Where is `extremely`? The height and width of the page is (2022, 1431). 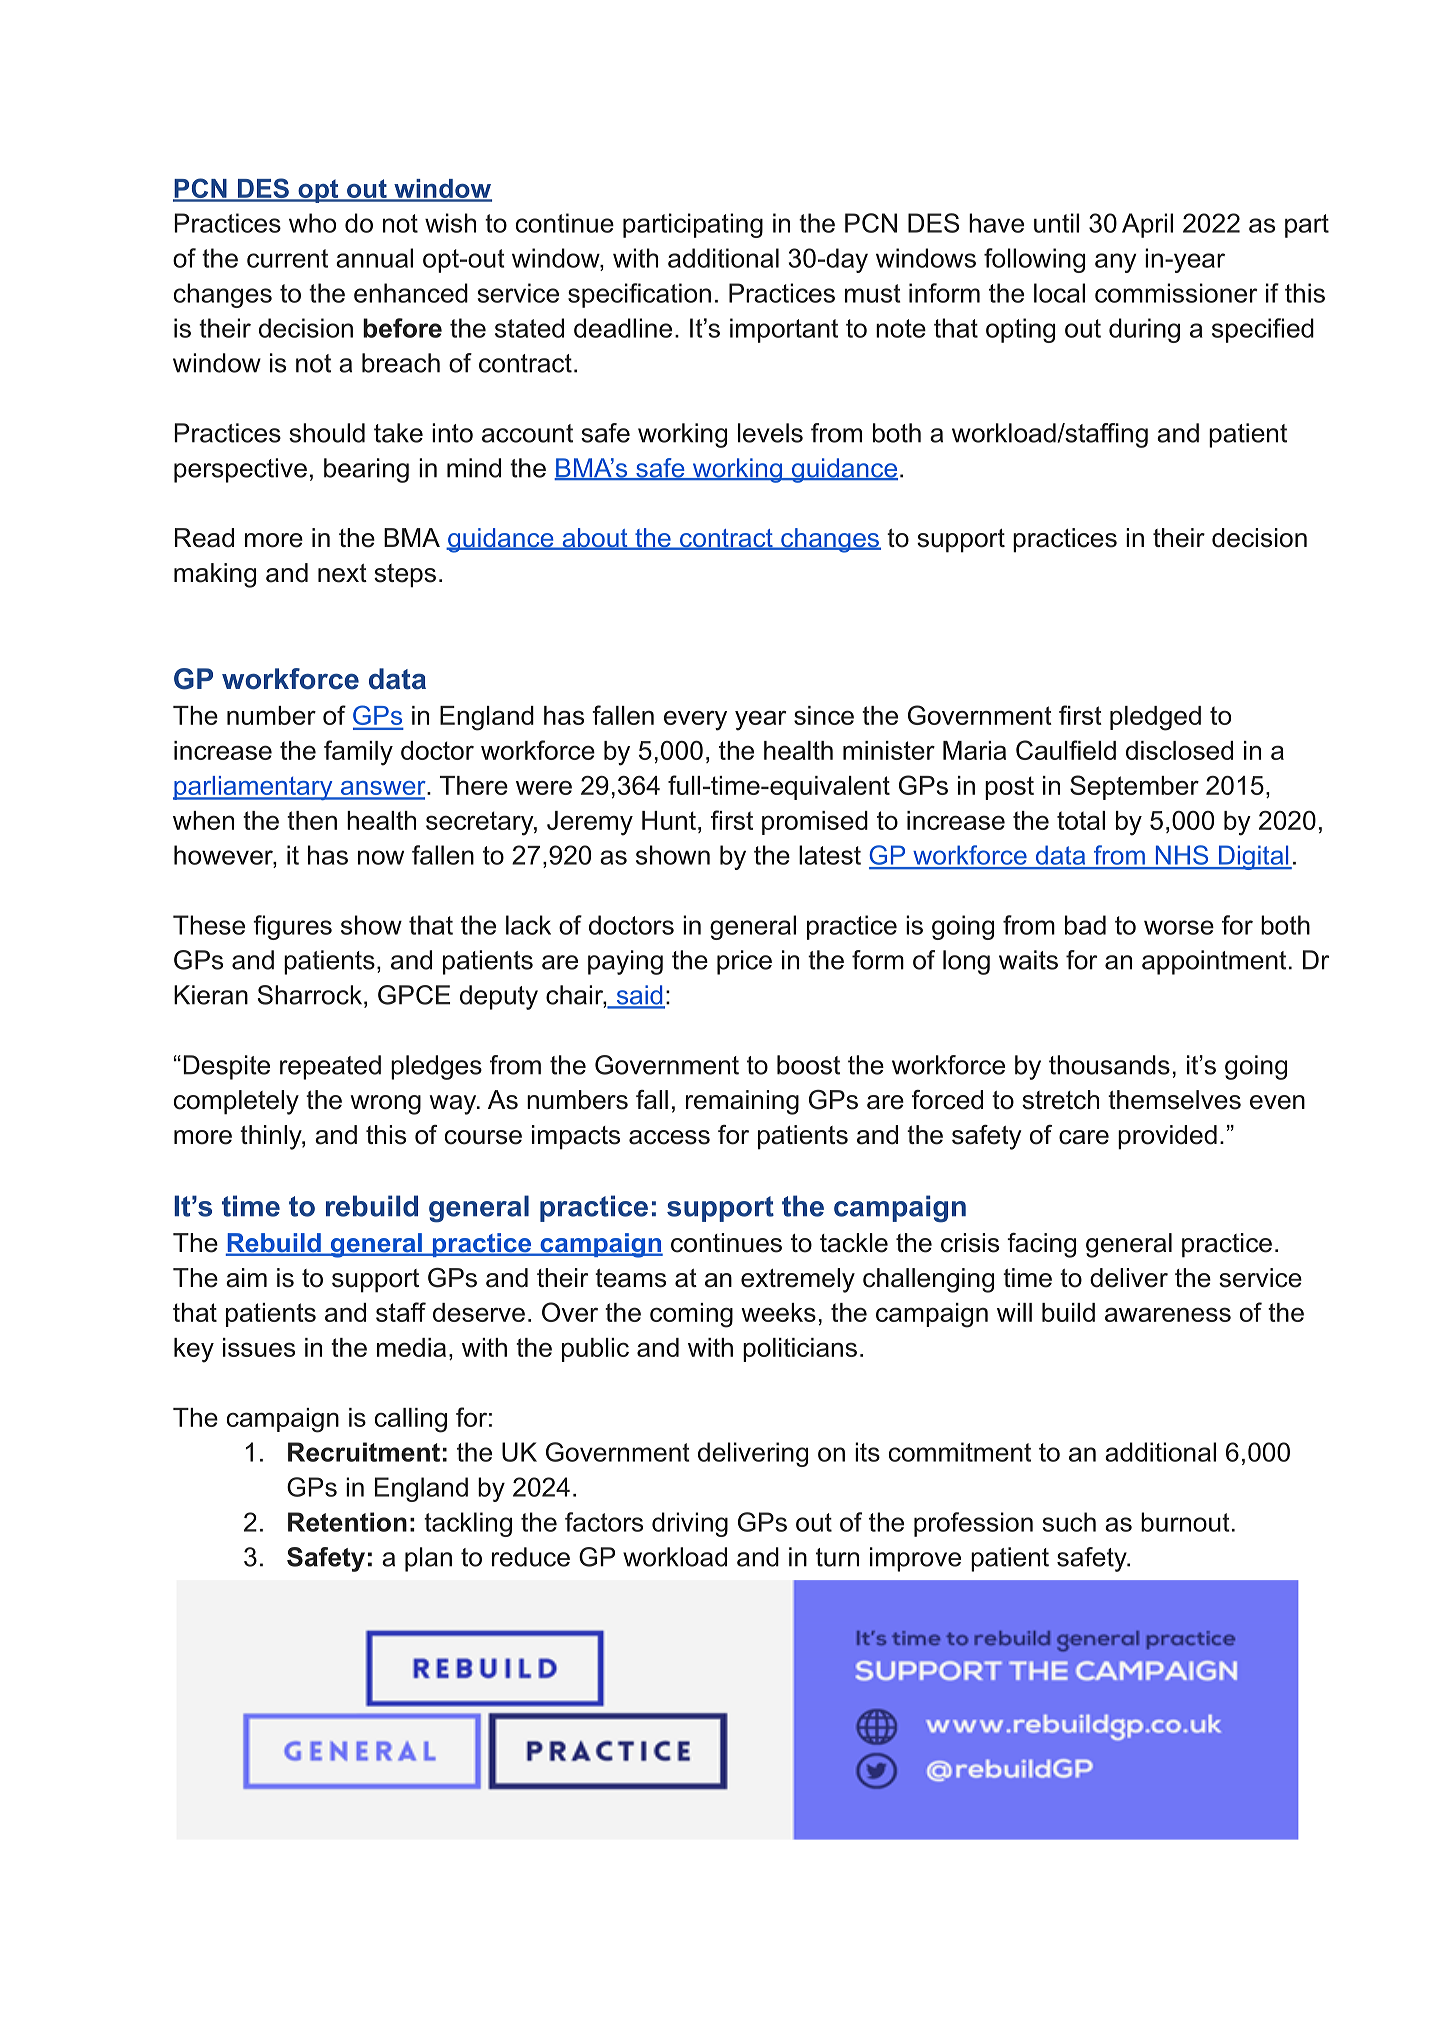 extremely is located at coordinates (798, 1280).
